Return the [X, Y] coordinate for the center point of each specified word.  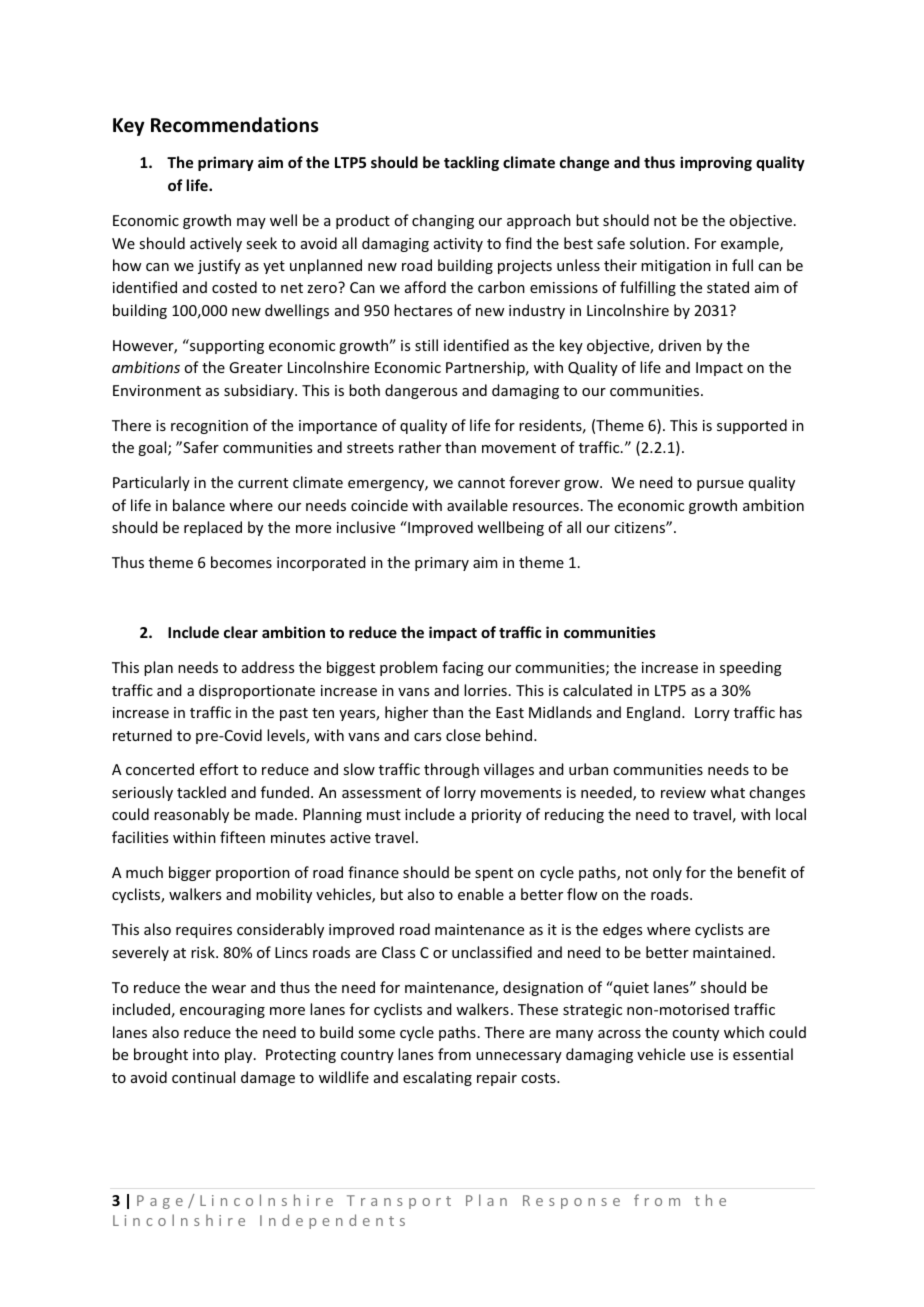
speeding [751, 668]
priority [497, 816]
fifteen [242, 837]
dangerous [421, 391]
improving [716, 163]
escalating [437, 1078]
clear [241, 632]
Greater [256, 367]
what [727, 792]
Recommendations [234, 125]
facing [463, 668]
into [206, 1054]
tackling [471, 163]
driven [680, 345]
